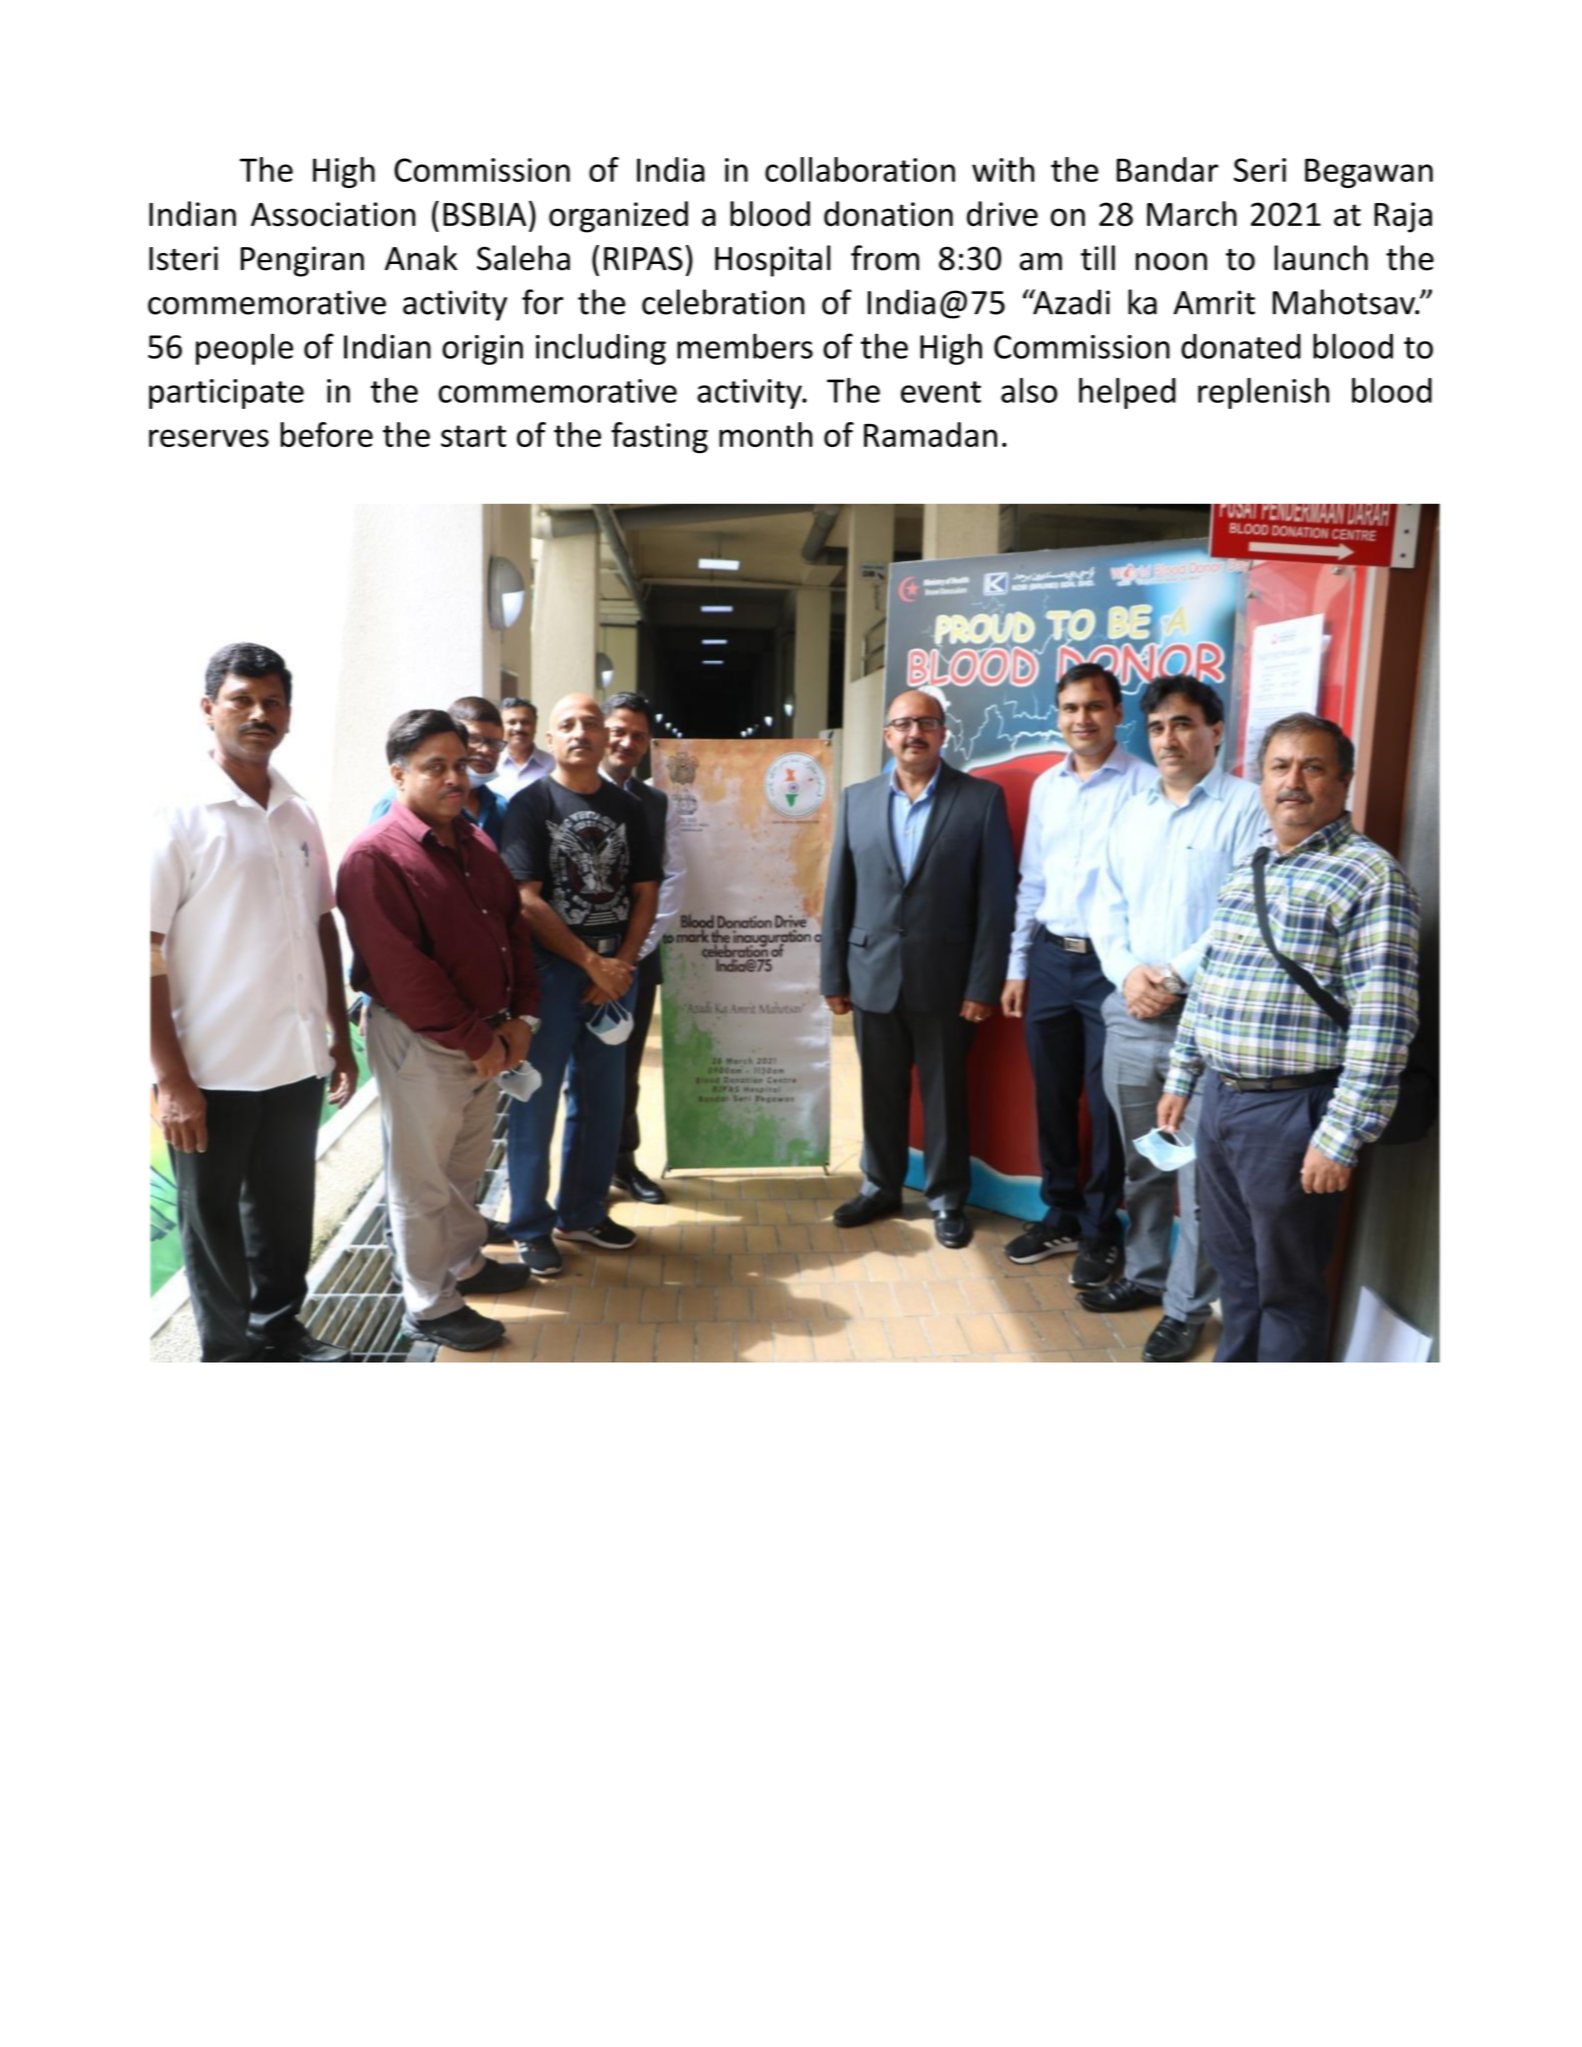 Image resolution: width=1582 pixels, height=2047 pixels. I want to click on celebration, so click(723, 302).
